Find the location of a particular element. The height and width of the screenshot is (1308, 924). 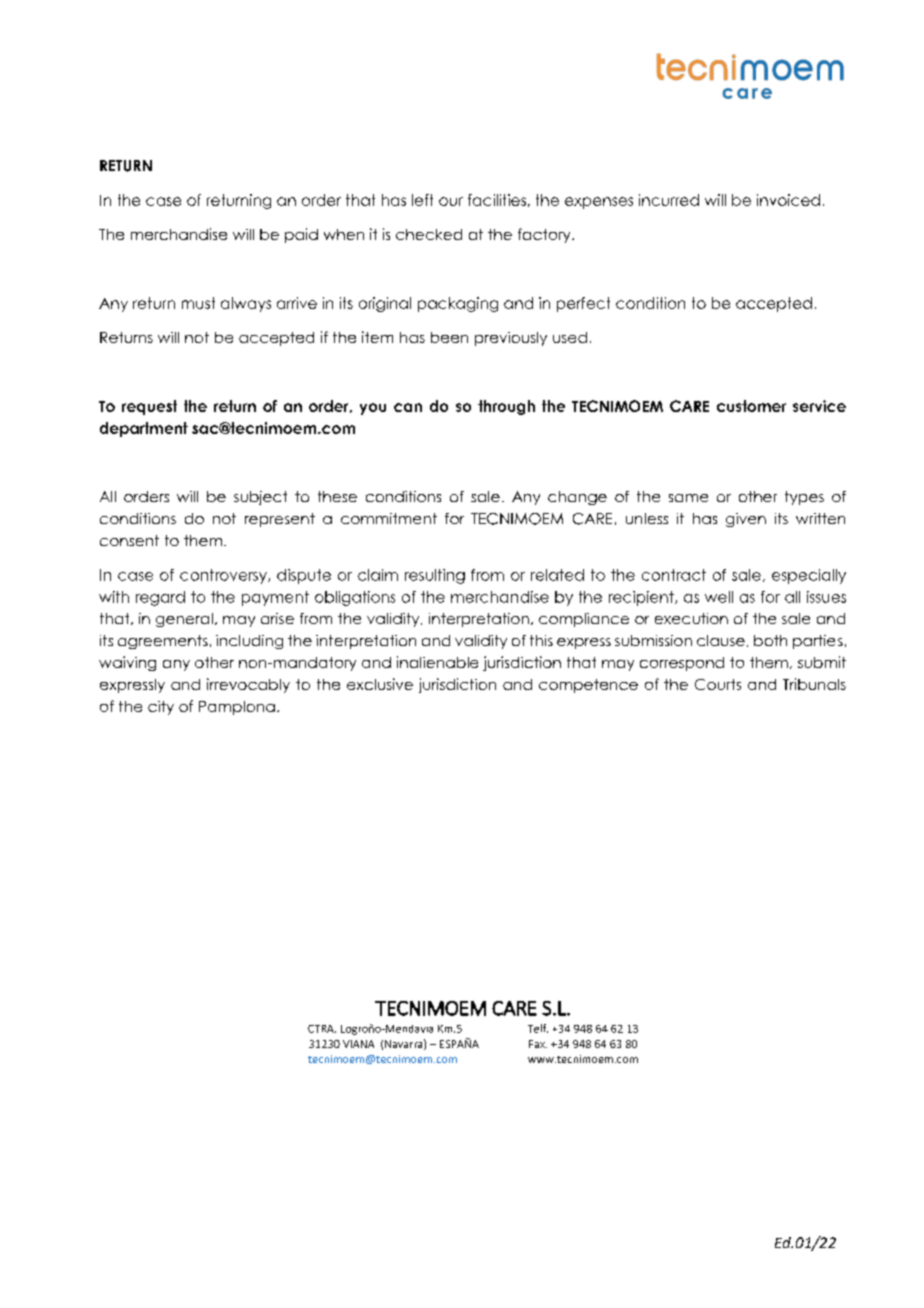

invoiced is located at coordinates (788, 200).
